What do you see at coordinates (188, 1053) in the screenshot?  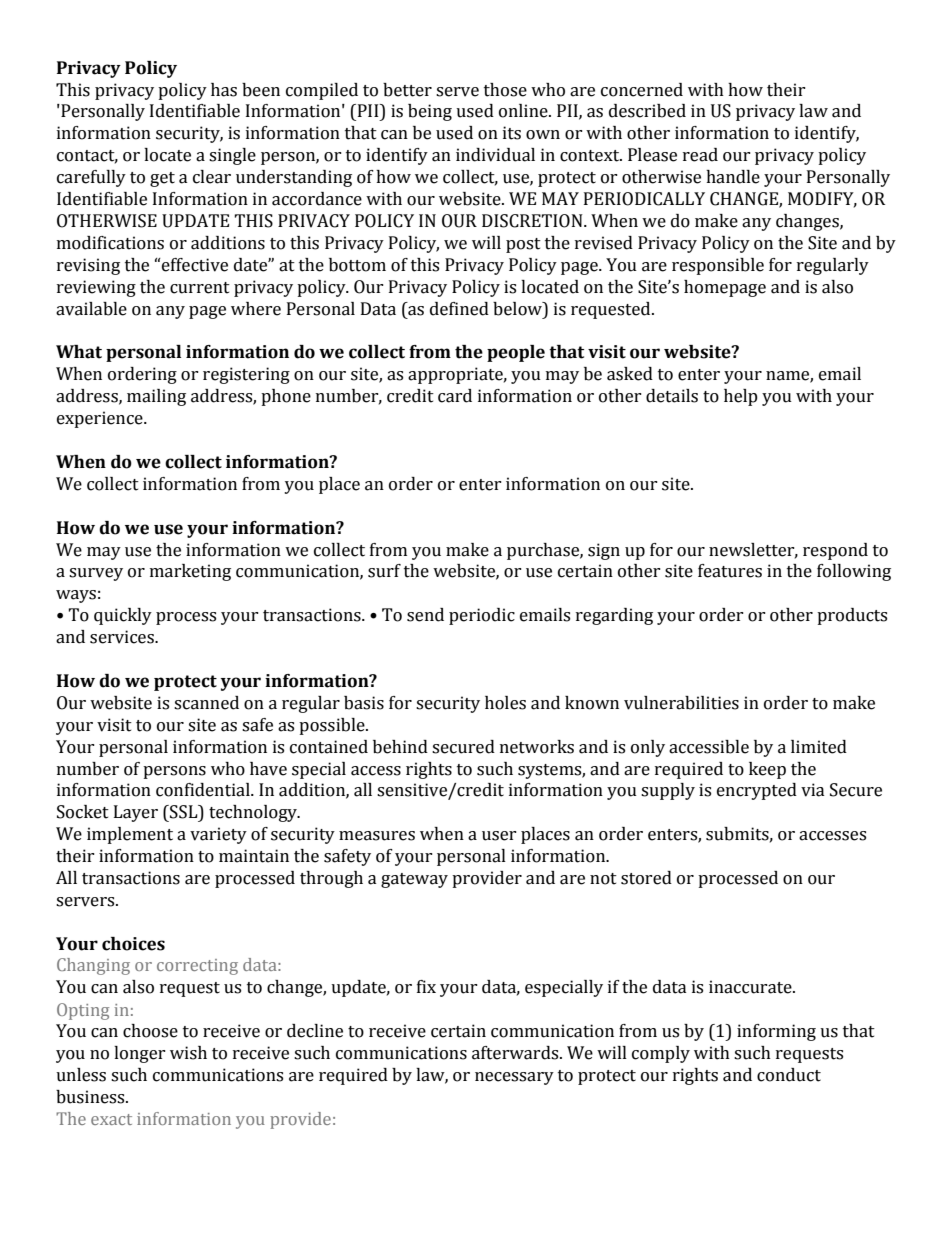 I see `wish` at bounding box center [188, 1053].
